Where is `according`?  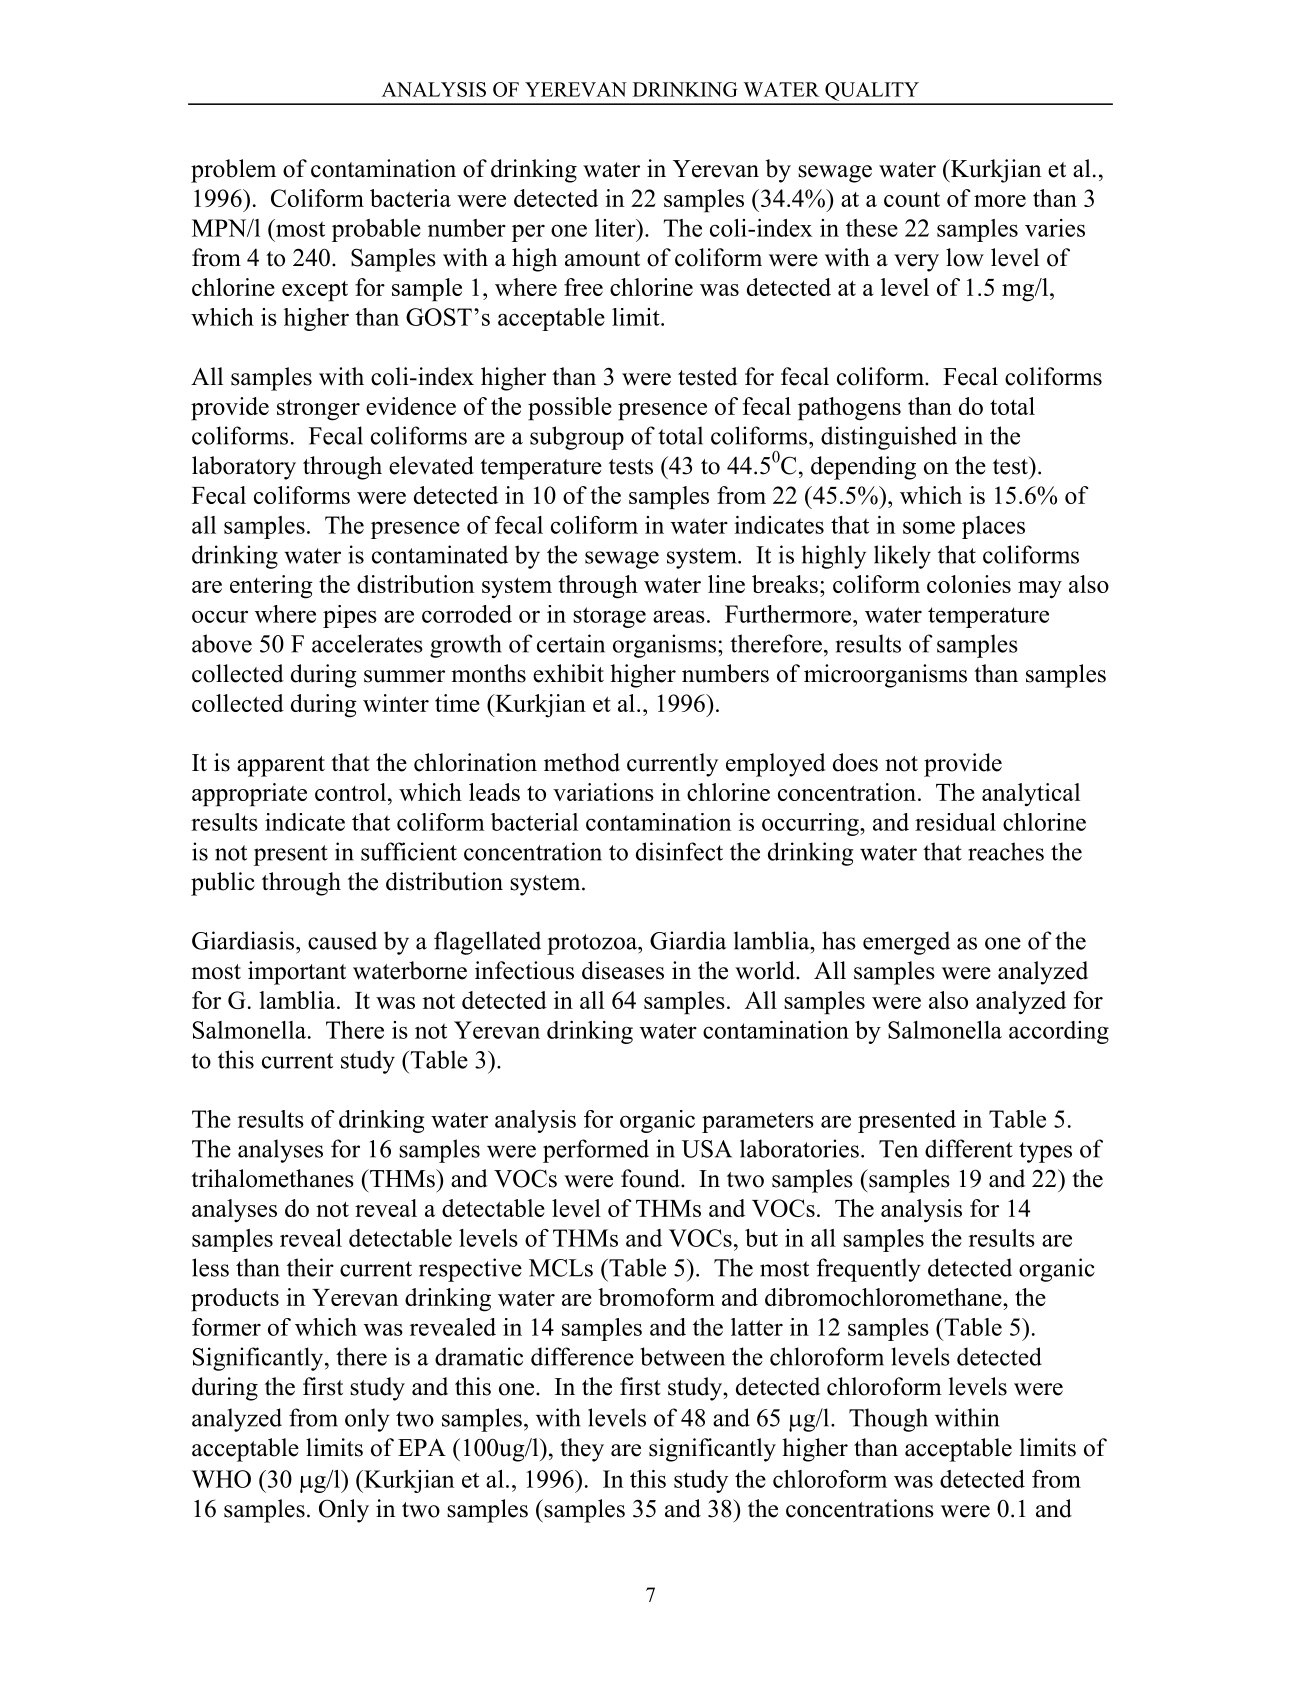 according is located at coordinates (1059, 1032).
